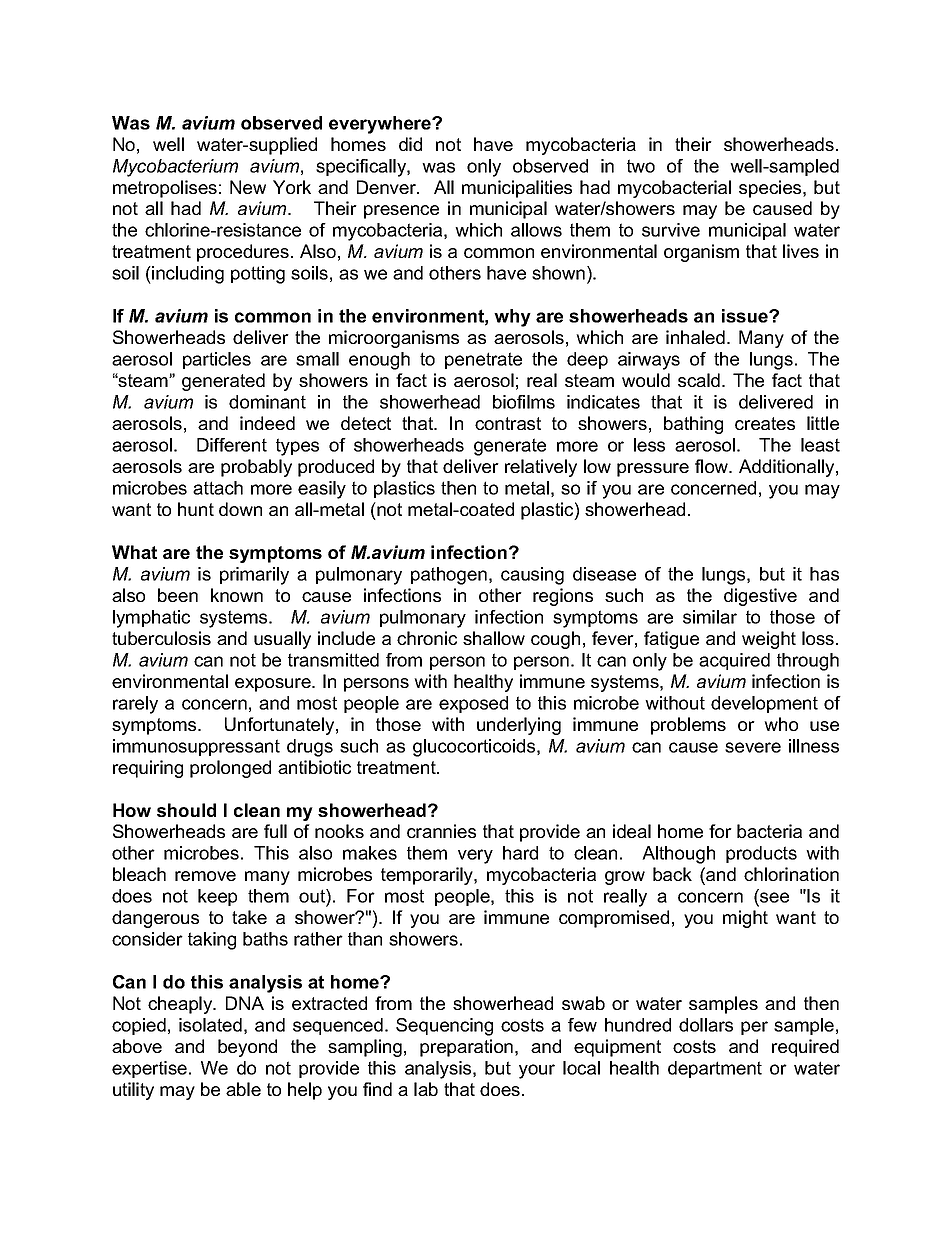 The width and height of the page is (952, 1233). What do you see at coordinates (237, 595) in the page?
I see `known` at bounding box center [237, 595].
